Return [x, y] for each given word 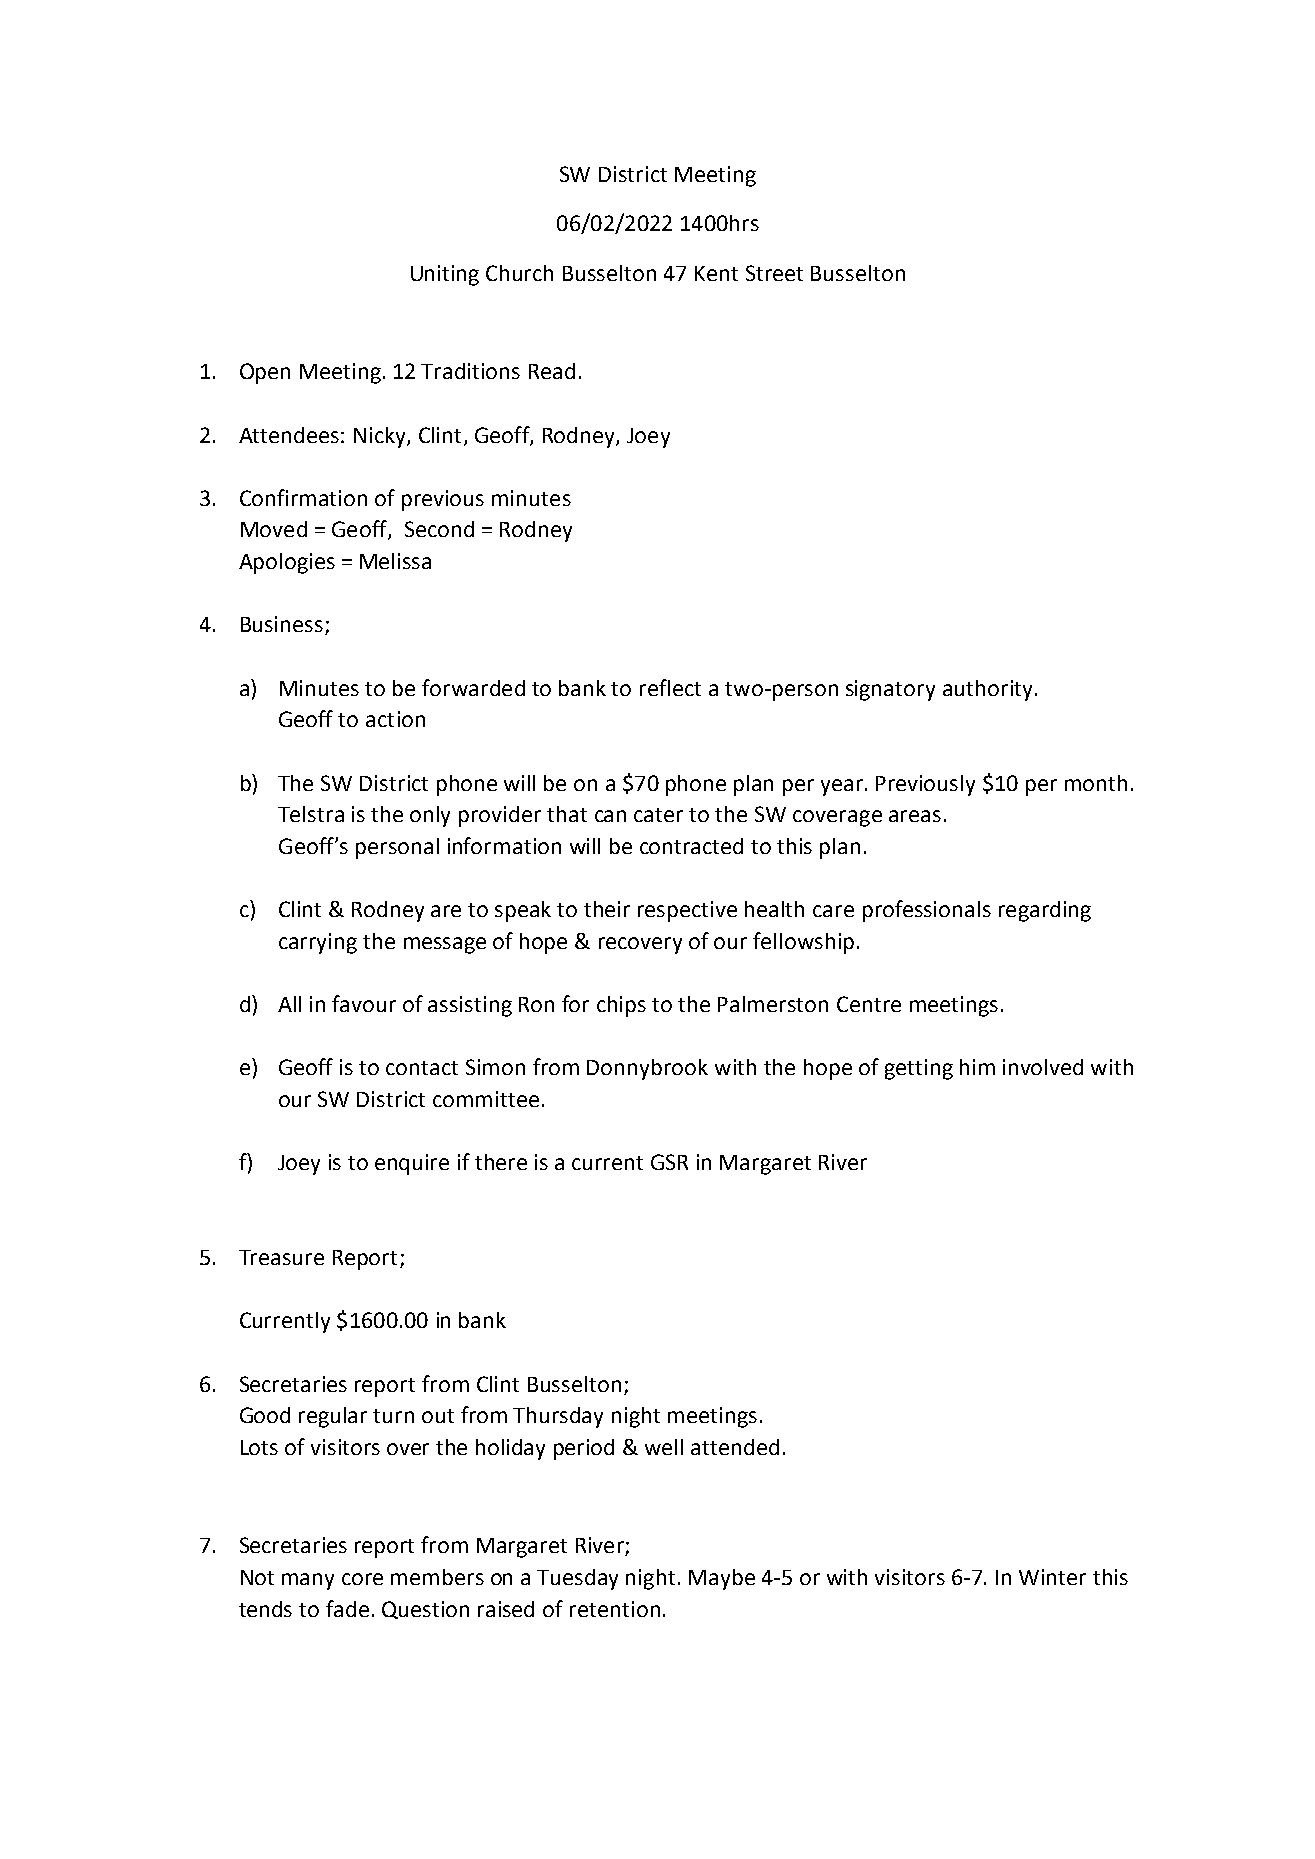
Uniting [445, 275]
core [362, 1579]
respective [687, 911]
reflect [670, 687]
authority [987, 690]
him [977, 1067]
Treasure [281, 1257]
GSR [669, 1162]
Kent [716, 273]
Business [282, 624]
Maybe [722, 1579]
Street [774, 273]
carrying [318, 943]
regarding [1045, 911]
